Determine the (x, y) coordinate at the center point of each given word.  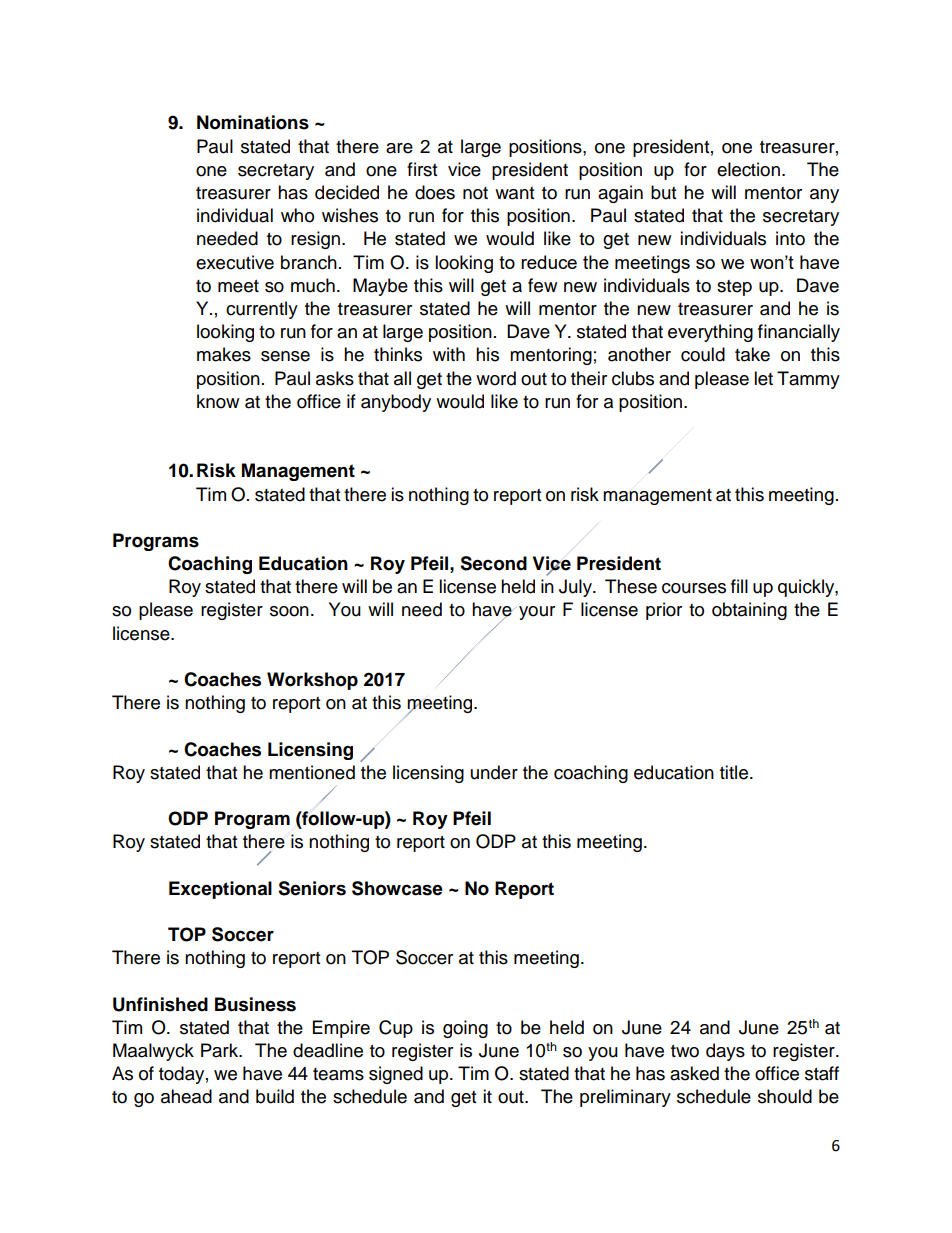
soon (289, 611)
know (218, 401)
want (514, 193)
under (494, 772)
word (496, 378)
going (465, 1029)
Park (221, 1050)
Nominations (253, 122)
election (748, 169)
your (537, 613)
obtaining (749, 611)
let (763, 378)
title (734, 772)
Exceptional (220, 890)
